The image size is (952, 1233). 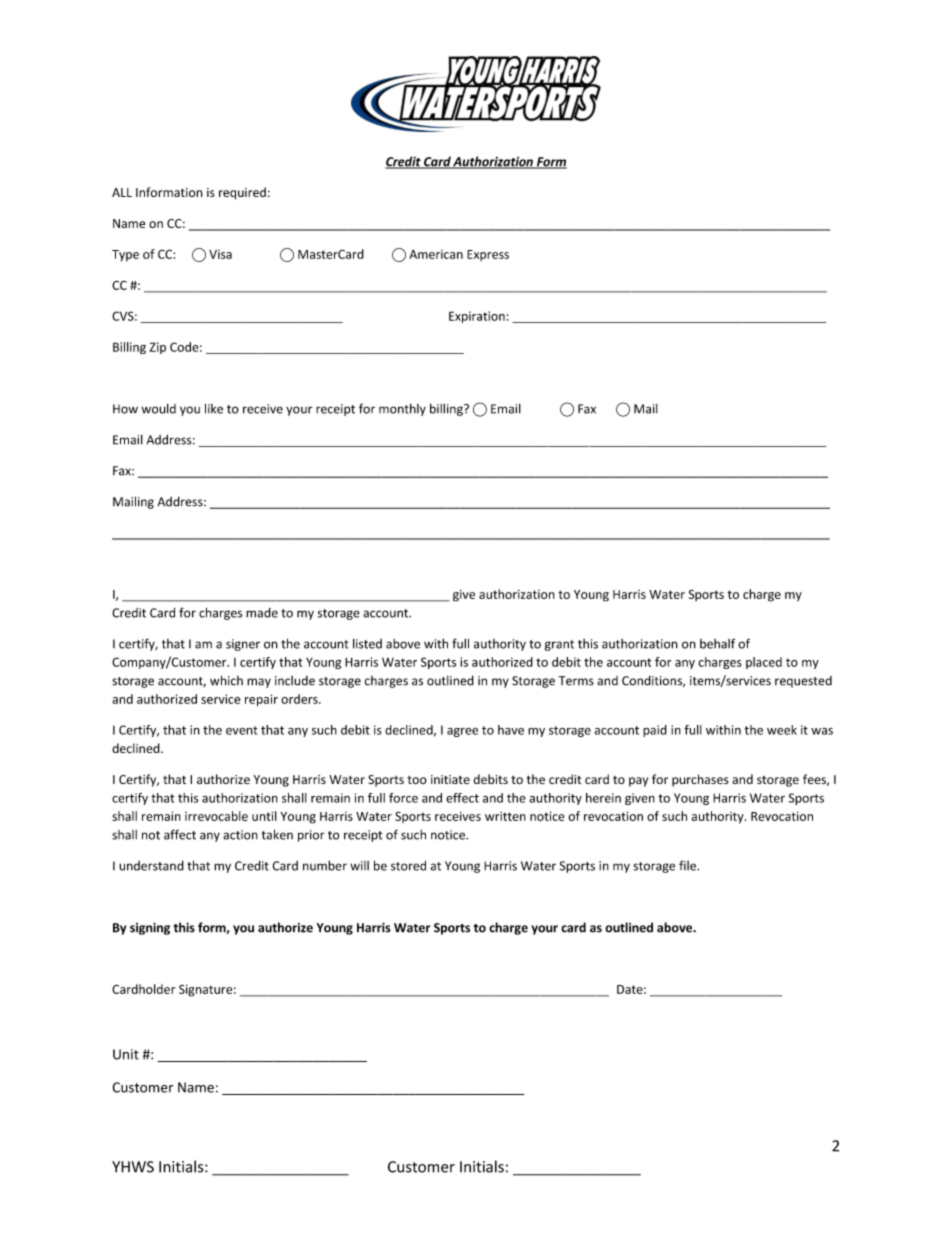 I want to click on grant, so click(x=559, y=645).
